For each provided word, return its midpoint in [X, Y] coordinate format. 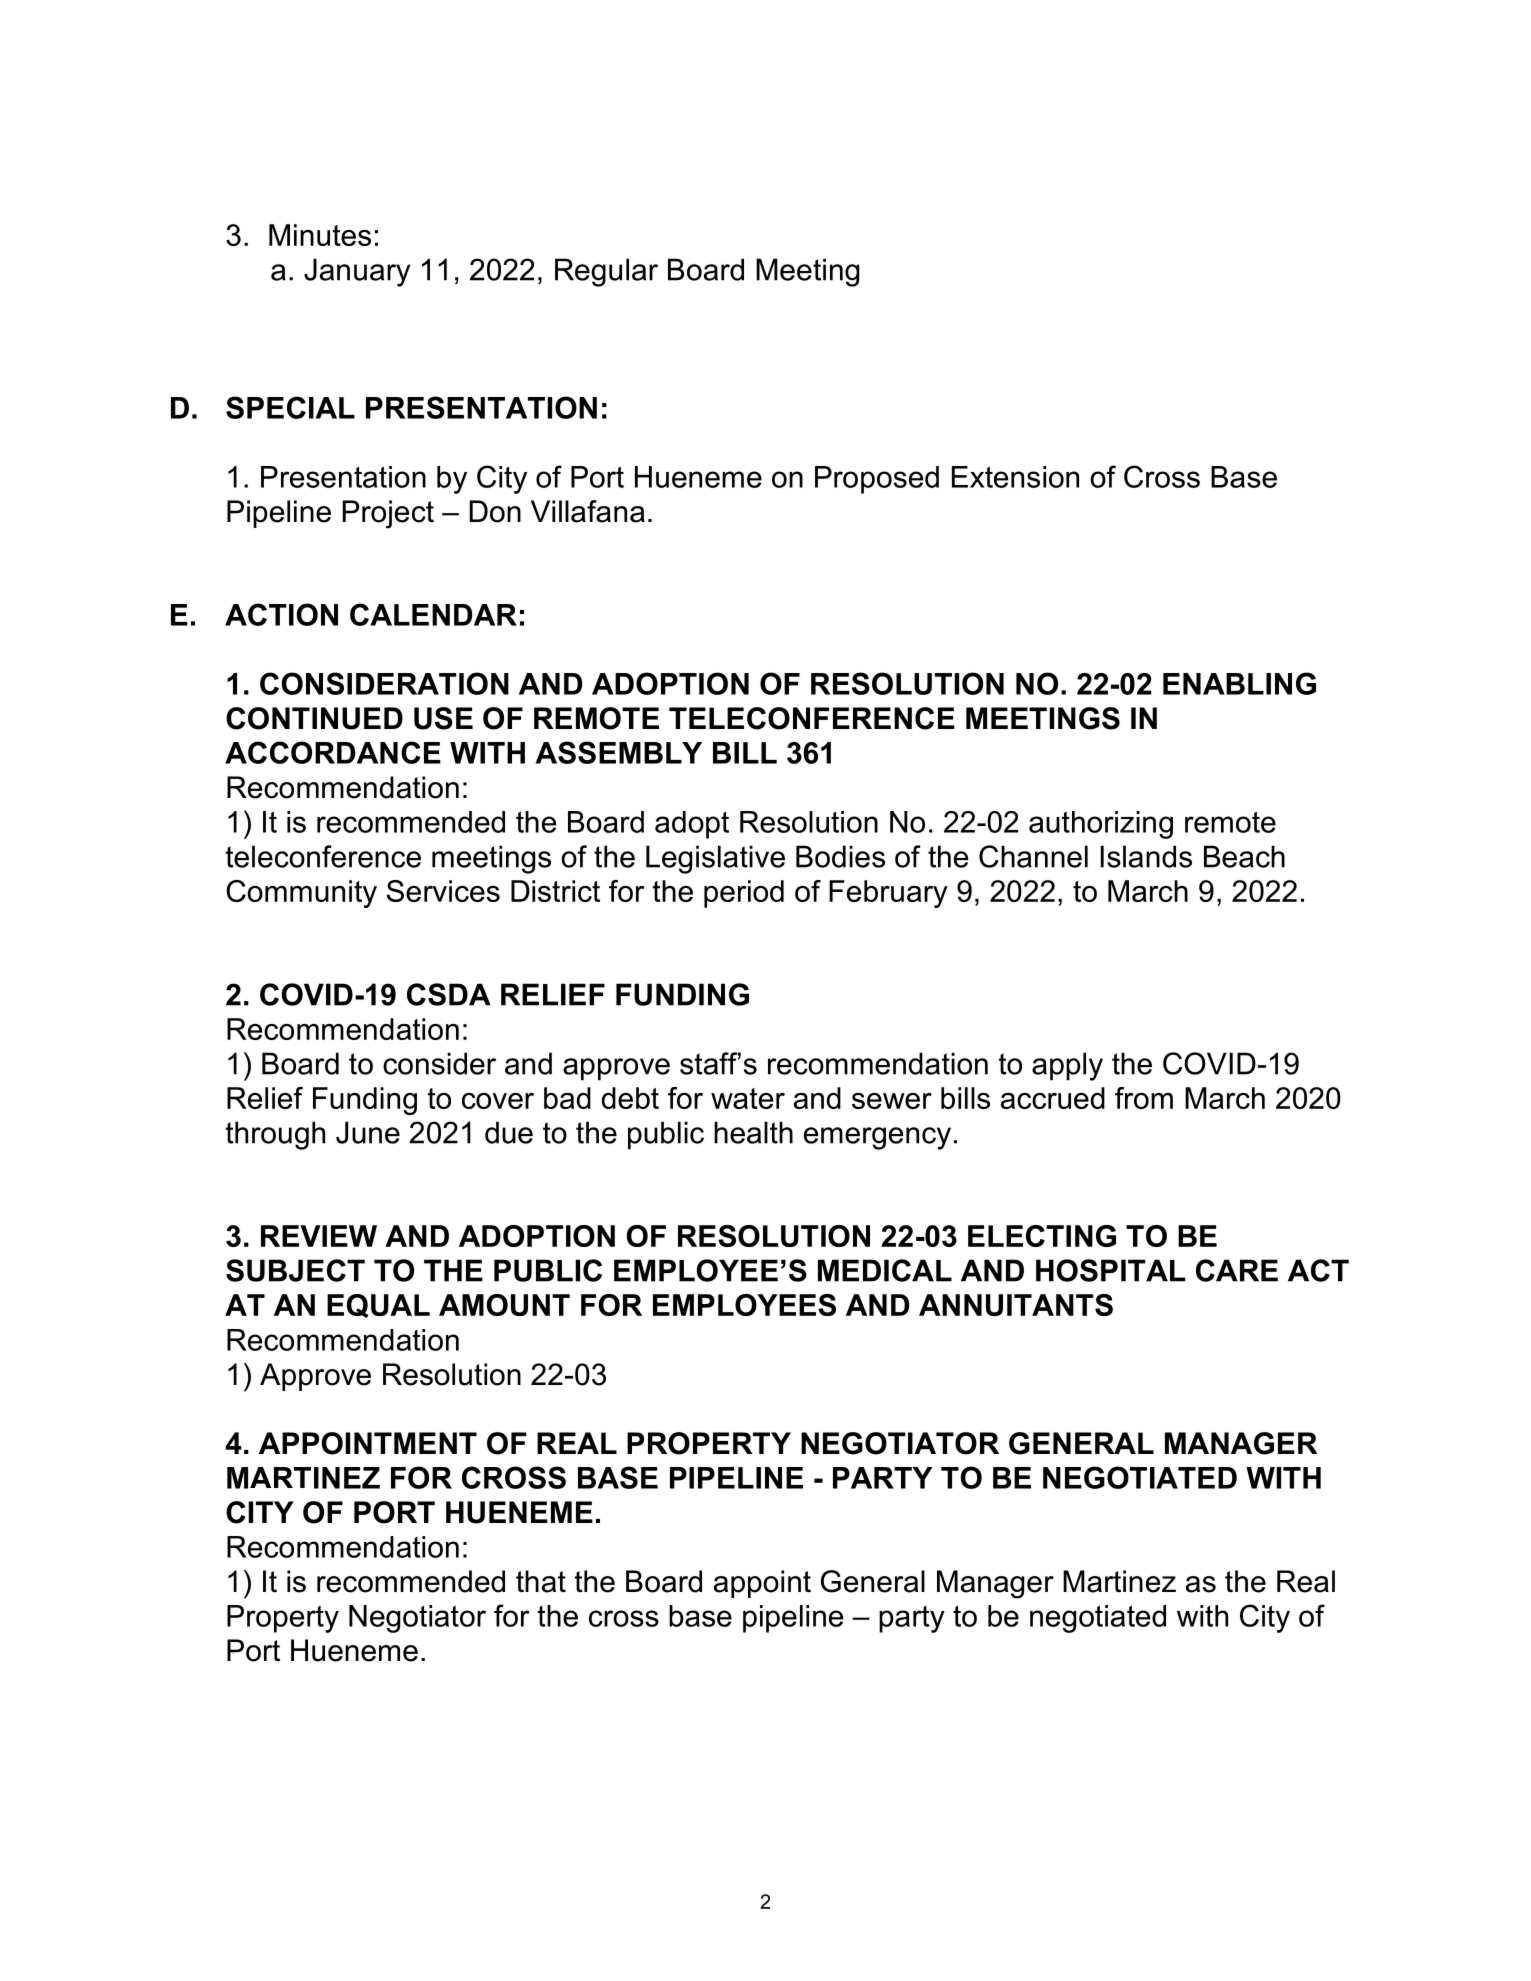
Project [388, 514]
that [541, 1581]
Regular [606, 272]
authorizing [1101, 825]
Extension [1015, 477]
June [368, 1132]
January [357, 272]
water [748, 1098]
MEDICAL [885, 1270]
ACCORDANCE [333, 752]
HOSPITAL [1110, 1270]
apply [1067, 1066]
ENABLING [1239, 683]
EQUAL [378, 1306]
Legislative [715, 859]
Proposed [877, 480]
